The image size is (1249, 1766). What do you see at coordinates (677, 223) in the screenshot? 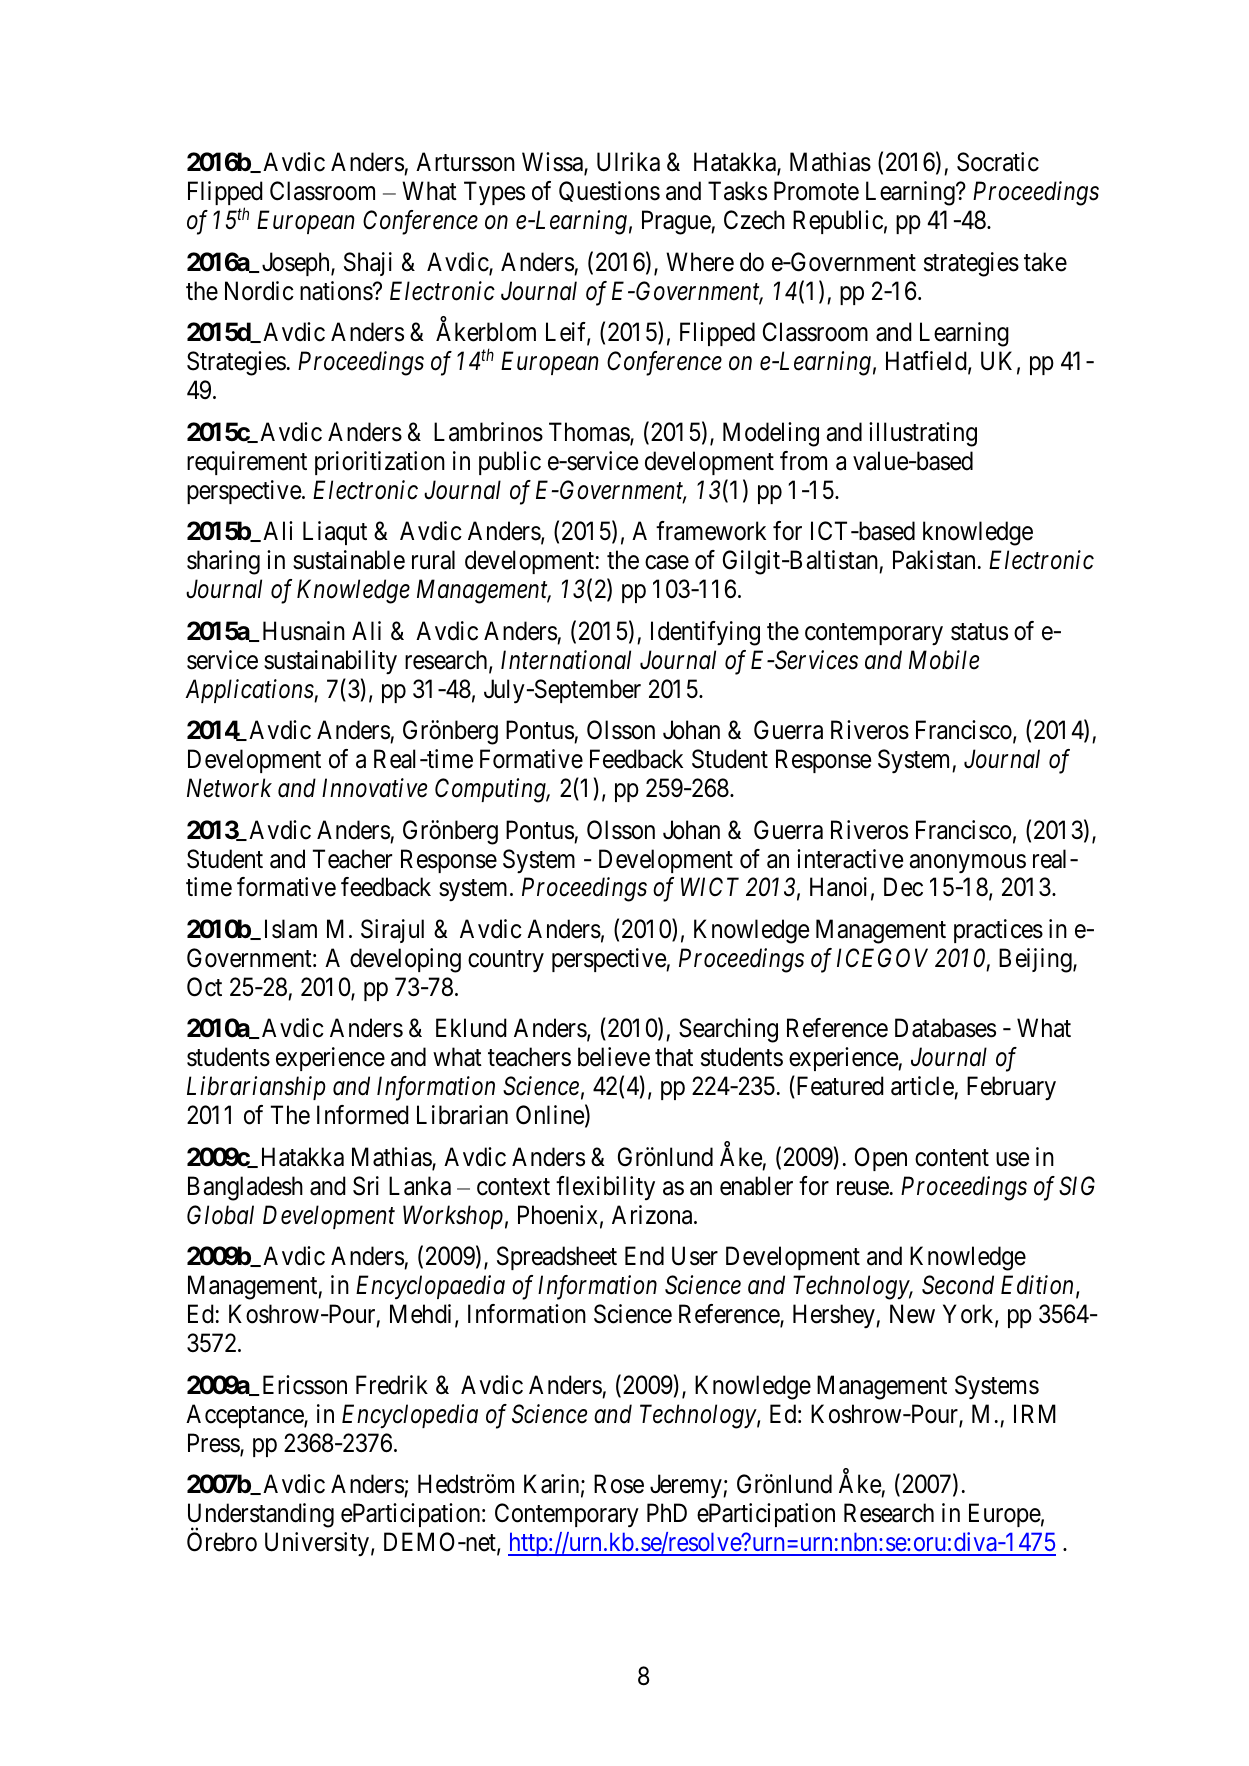
I see `Prague` at bounding box center [677, 223].
